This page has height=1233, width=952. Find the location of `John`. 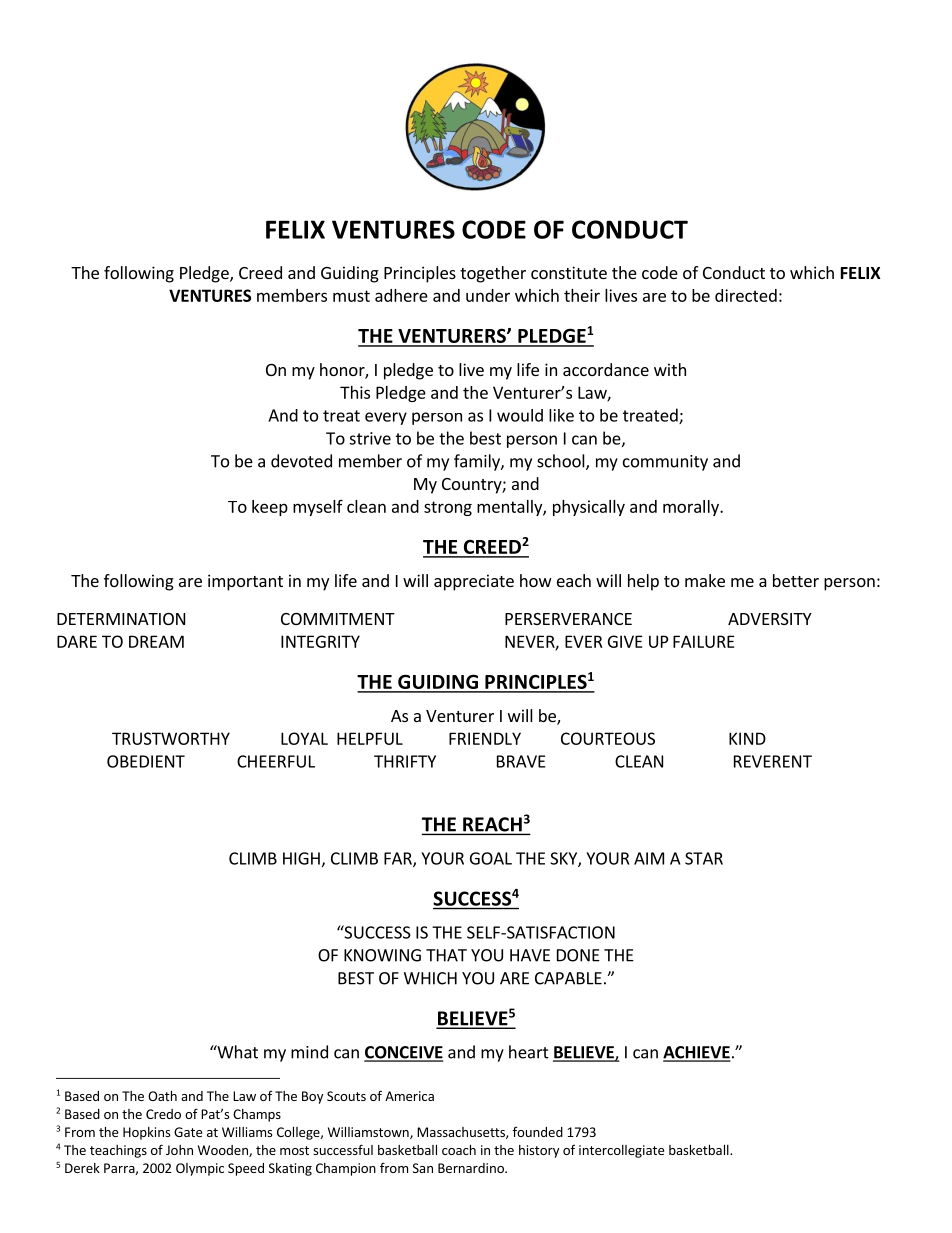

John is located at coordinates (179, 1150).
